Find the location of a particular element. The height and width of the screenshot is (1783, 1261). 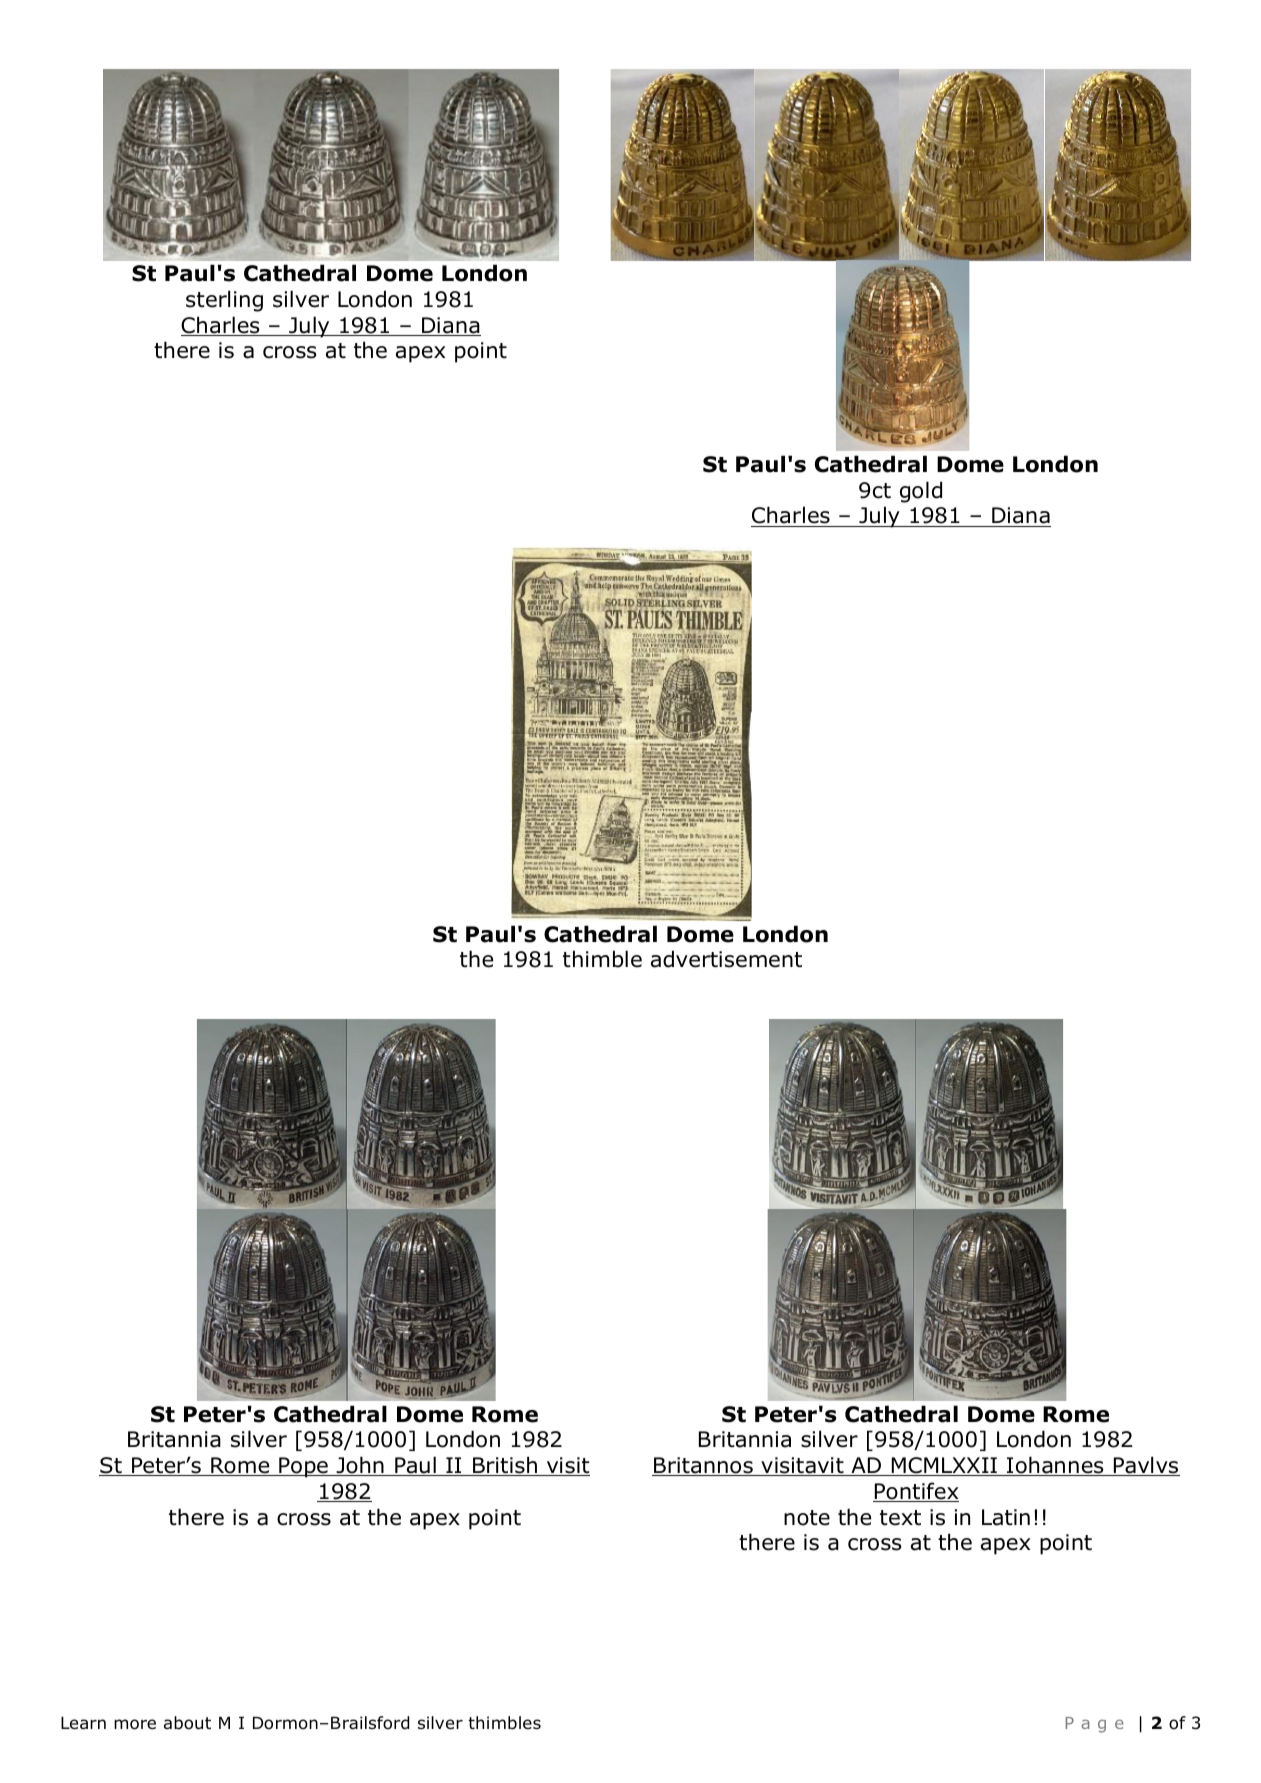

gold is located at coordinates (921, 492).
